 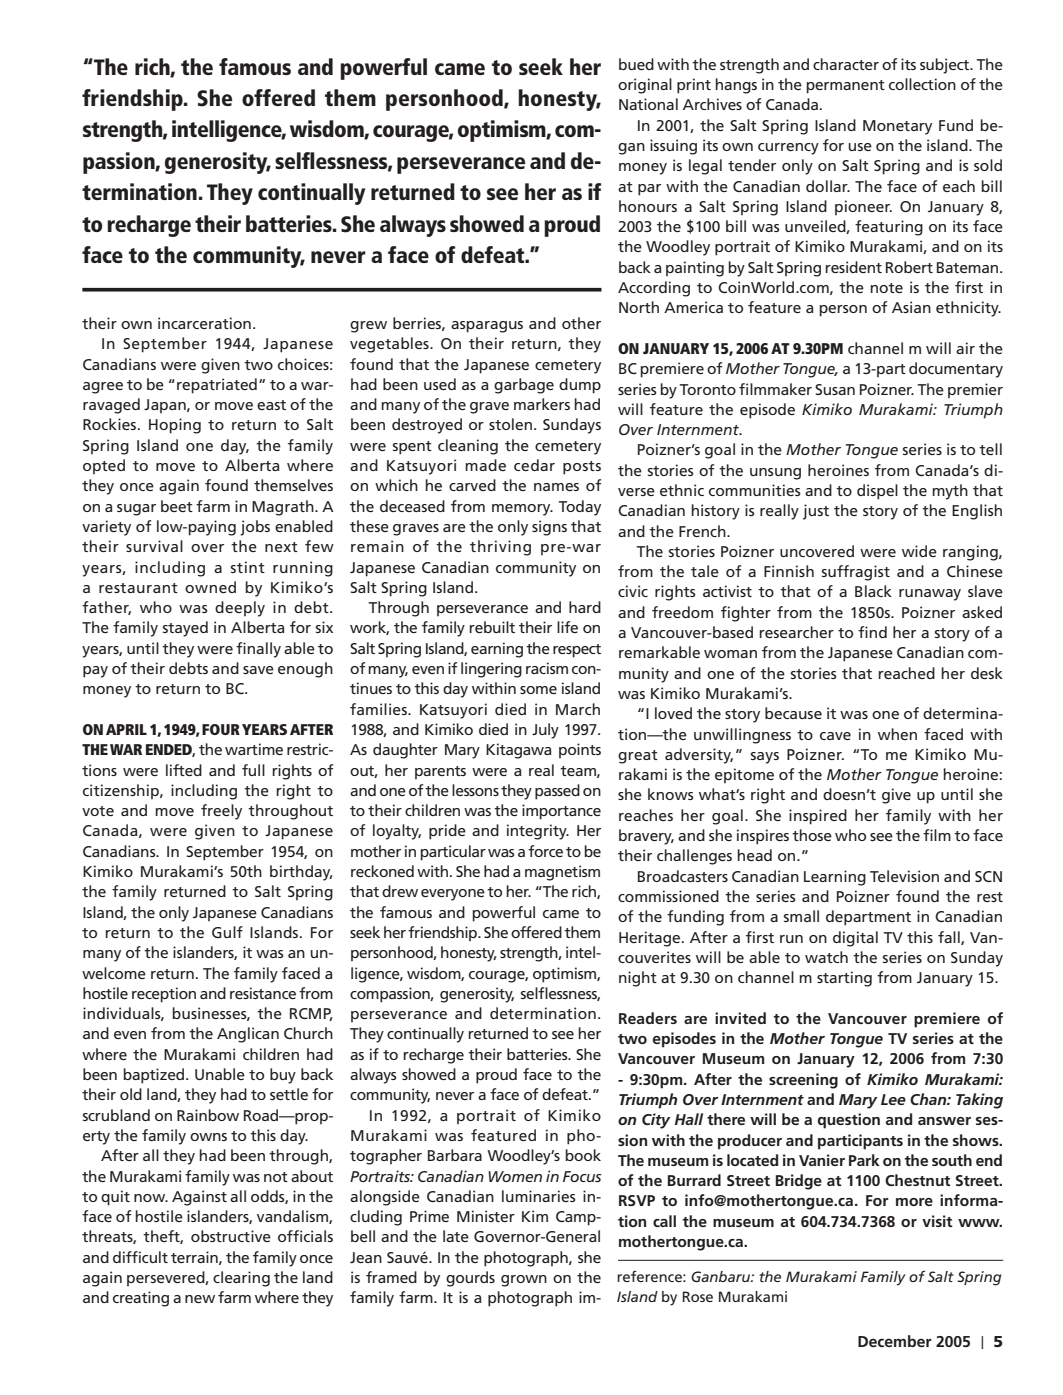 What do you see at coordinates (217, 386) in the screenshot?
I see `repatriated` at bounding box center [217, 386].
